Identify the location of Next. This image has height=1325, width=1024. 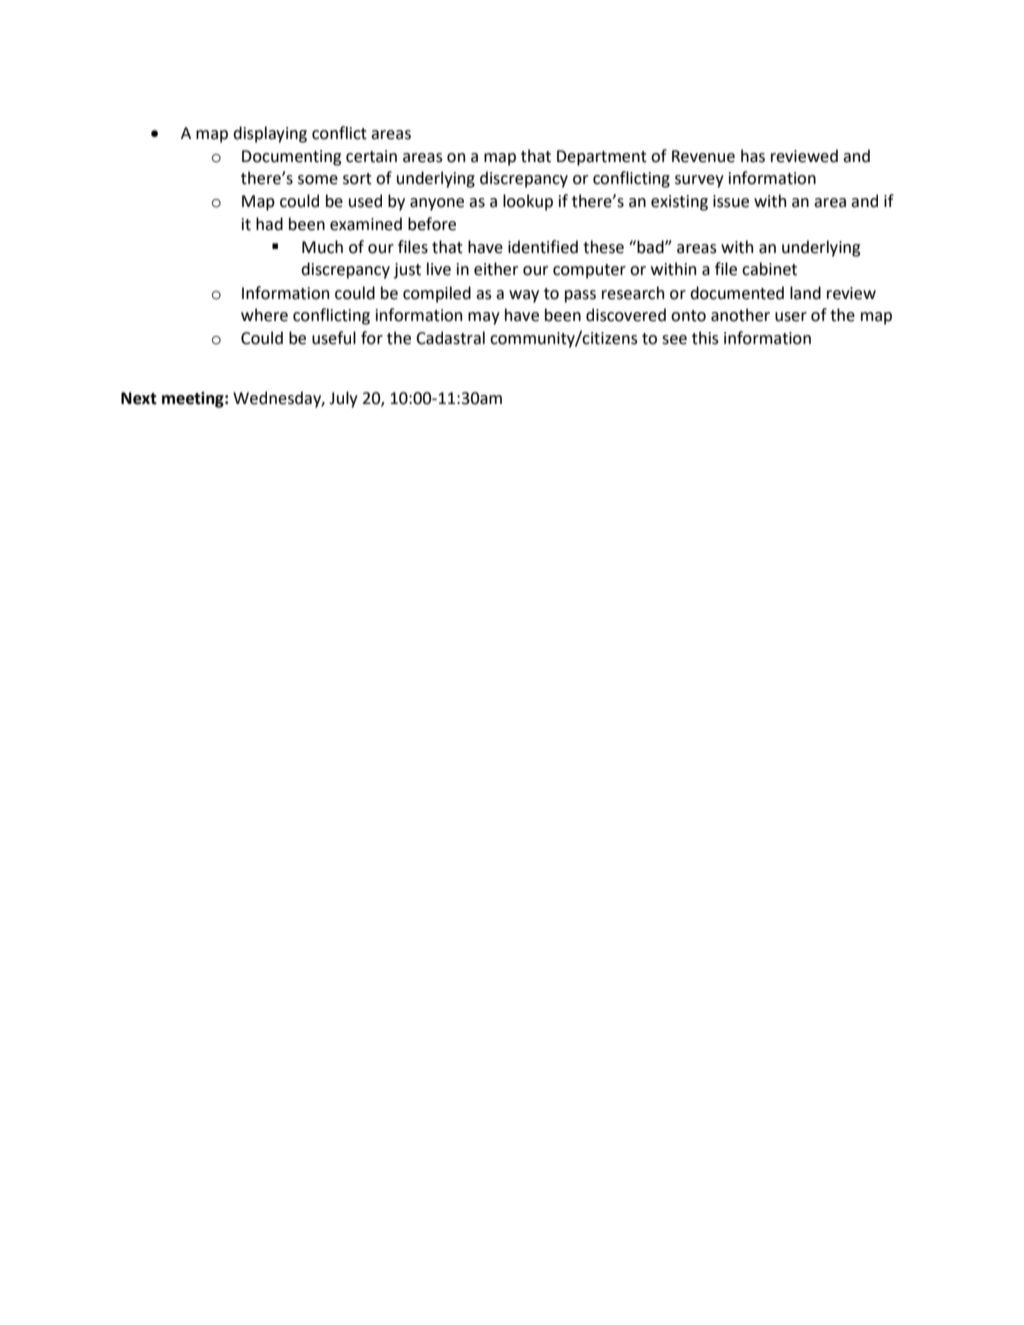
(139, 398).
